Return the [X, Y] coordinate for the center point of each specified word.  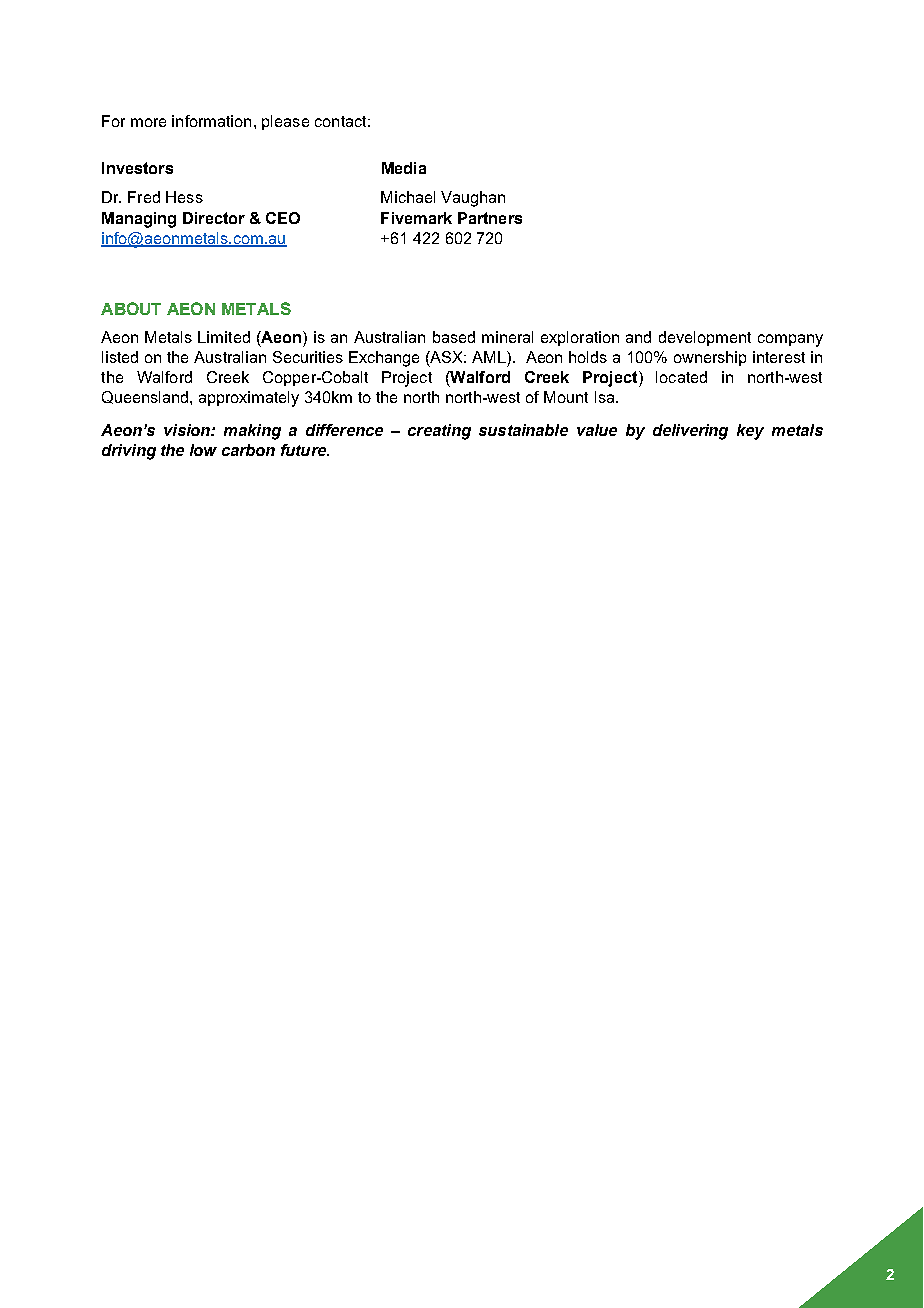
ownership [710, 358]
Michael [408, 197]
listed [120, 357]
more [148, 122]
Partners [490, 218]
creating [439, 432]
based [454, 337]
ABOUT [131, 308]
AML [490, 357]
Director [214, 218]
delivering [690, 432]
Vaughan [473, 199]
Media [404, 168]
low [203, 450]
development [705, 338]
